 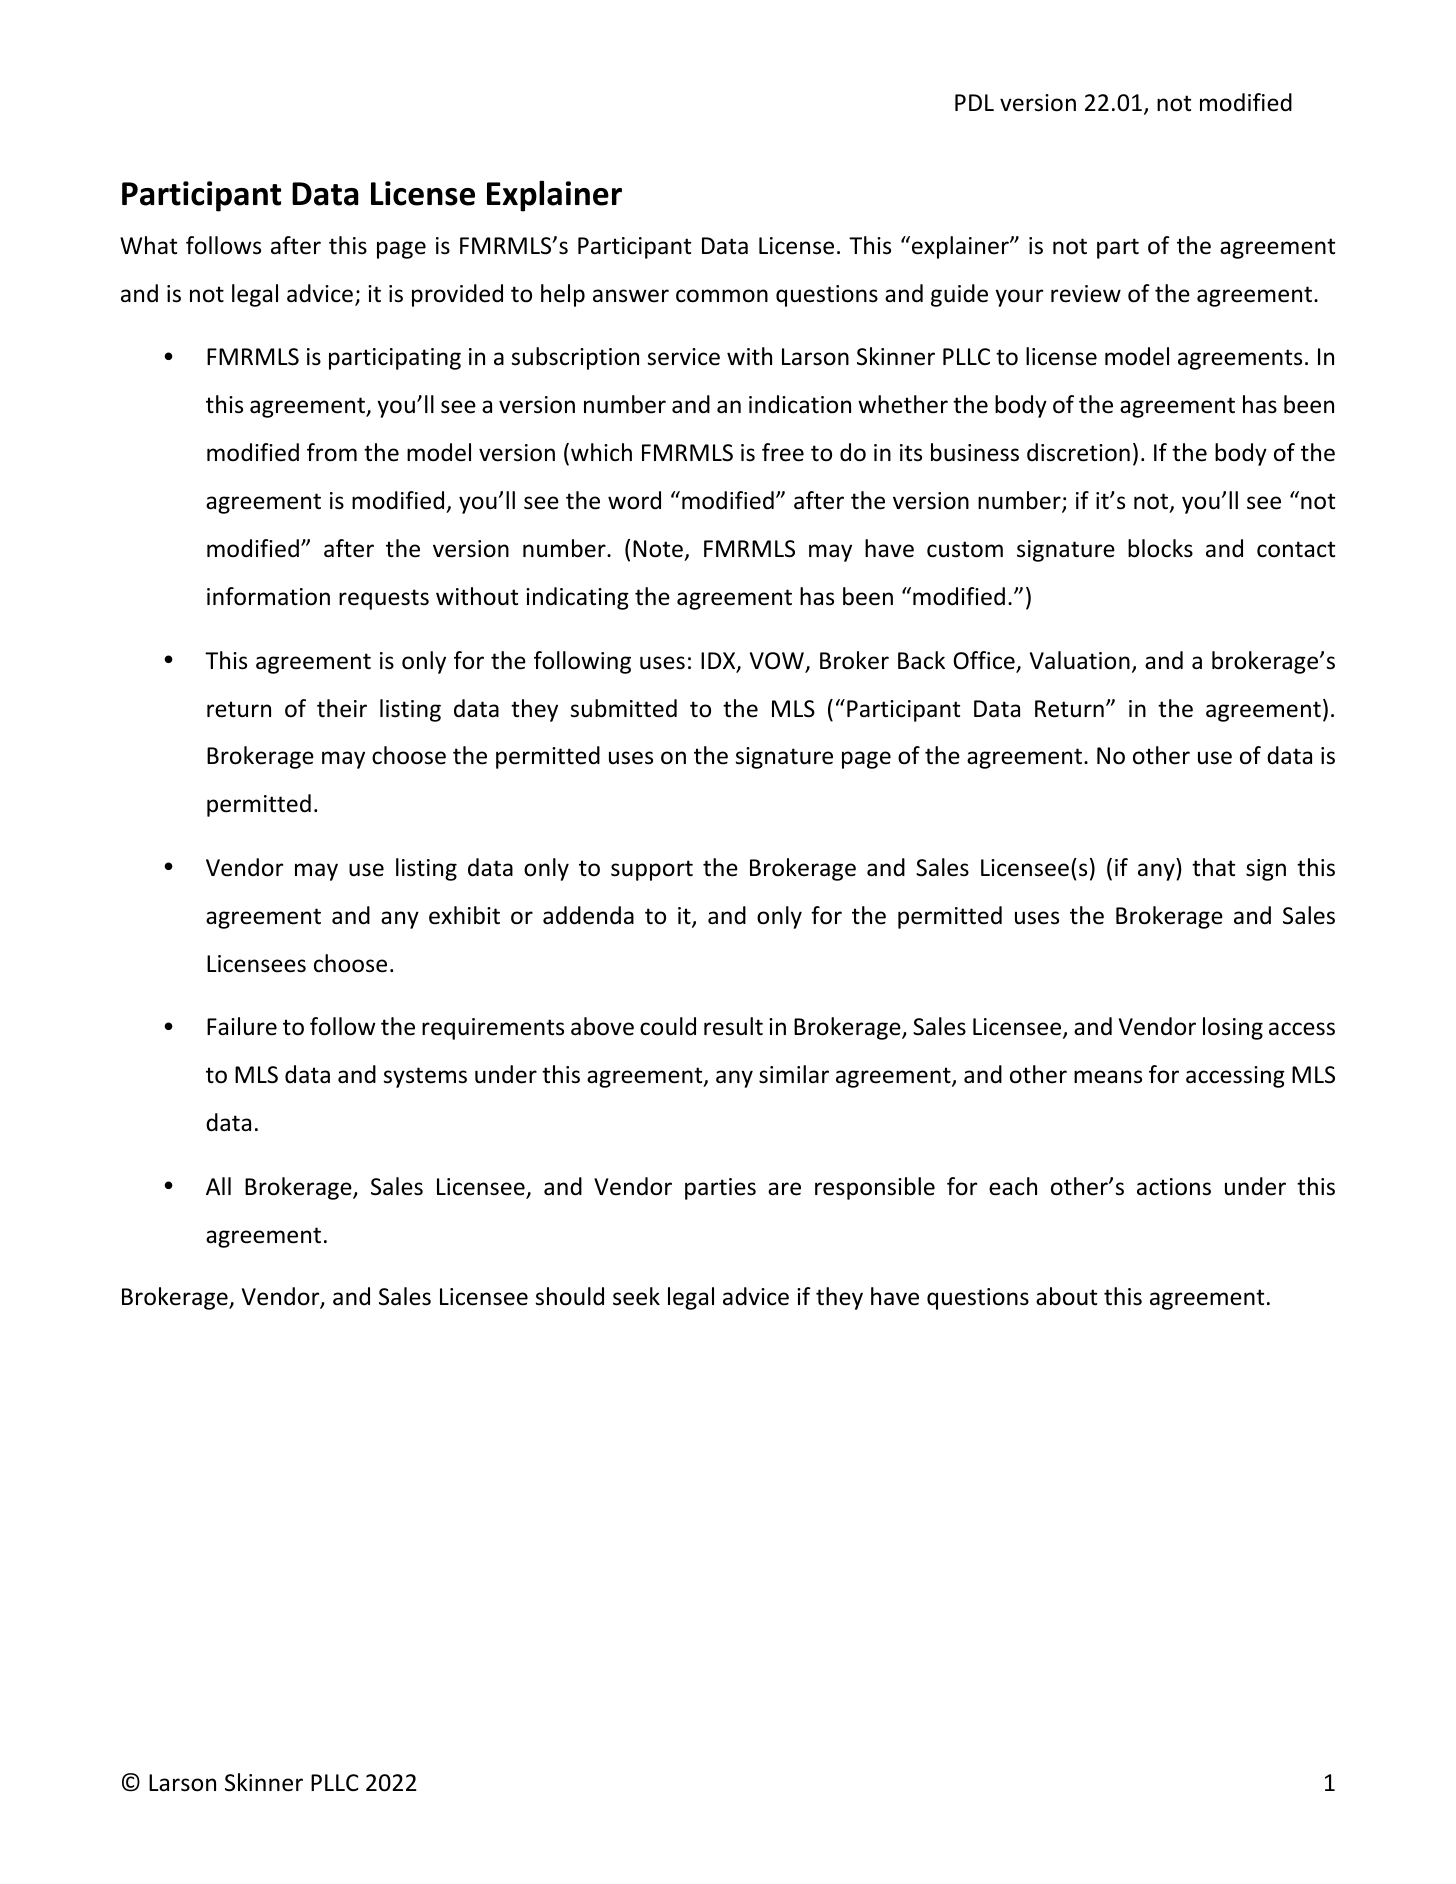 What do you see at coordinates (1086, 294) in the screenshot?
I see `review` at bounding box center [1086, 294].
